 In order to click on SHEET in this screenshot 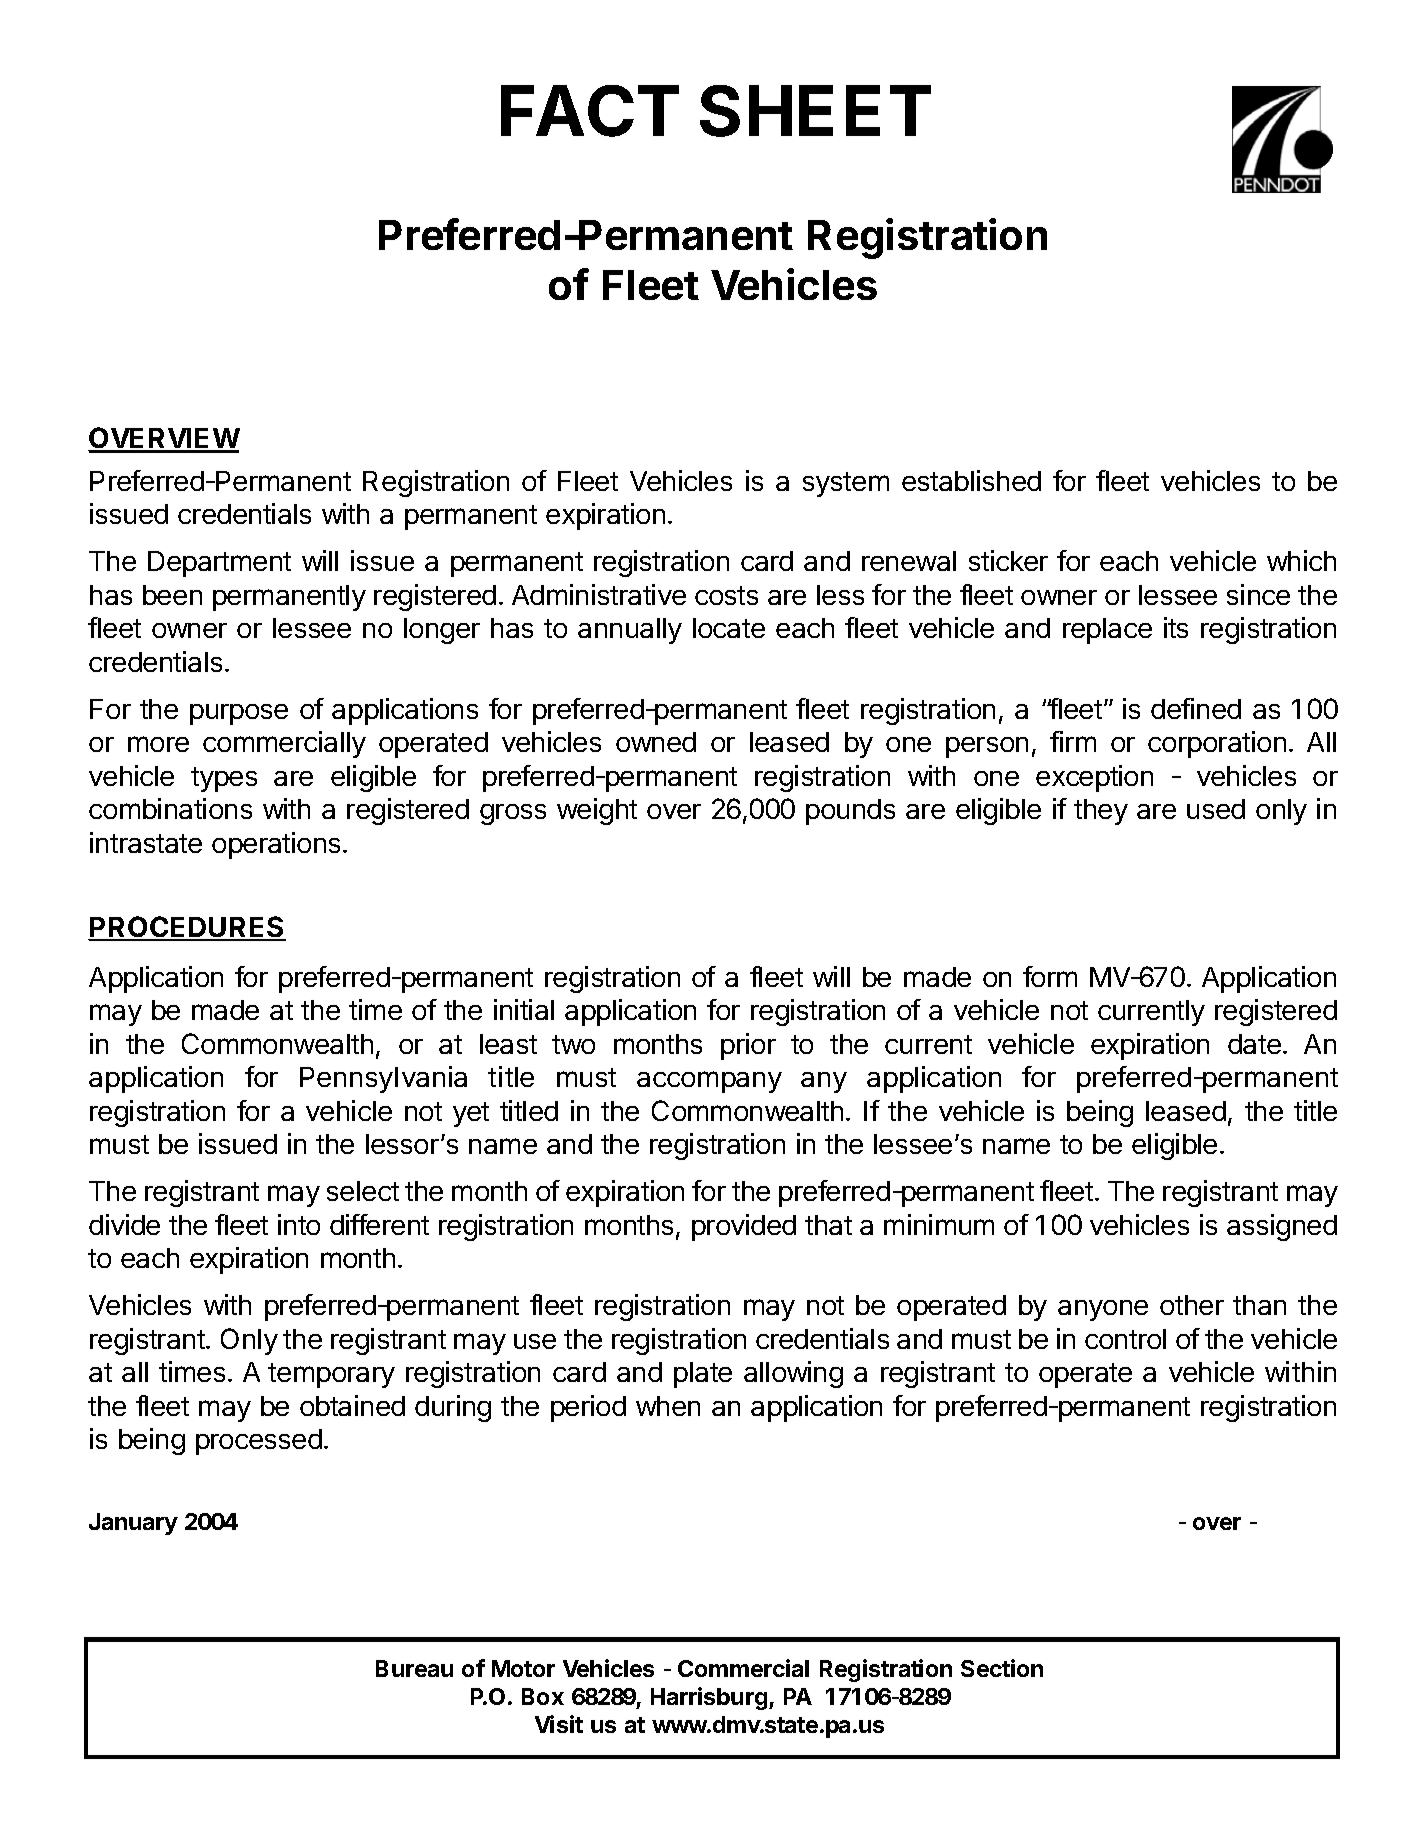, I will do `click(815, 111)`.
